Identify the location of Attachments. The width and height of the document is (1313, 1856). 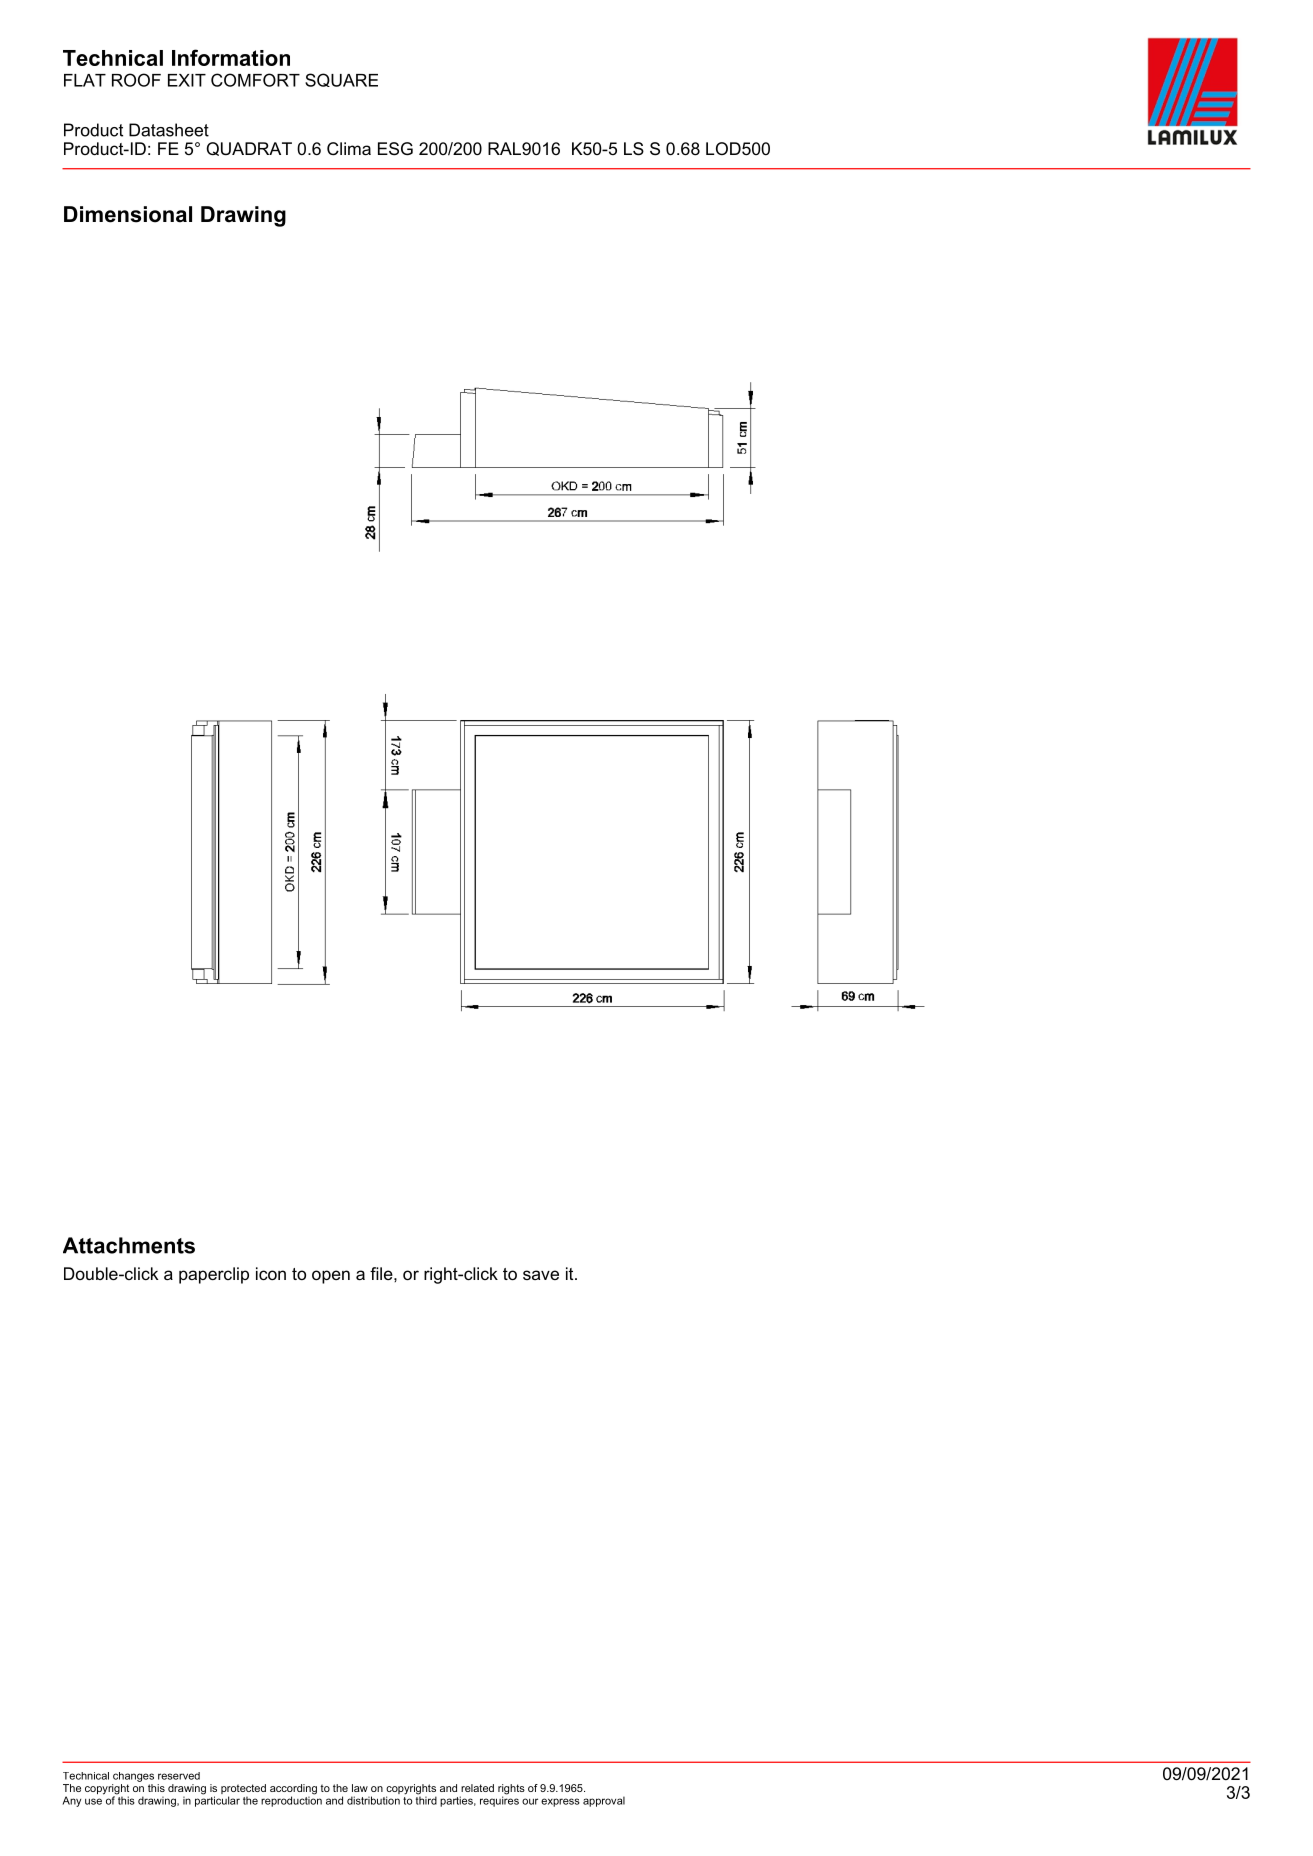
(129, 1245).
